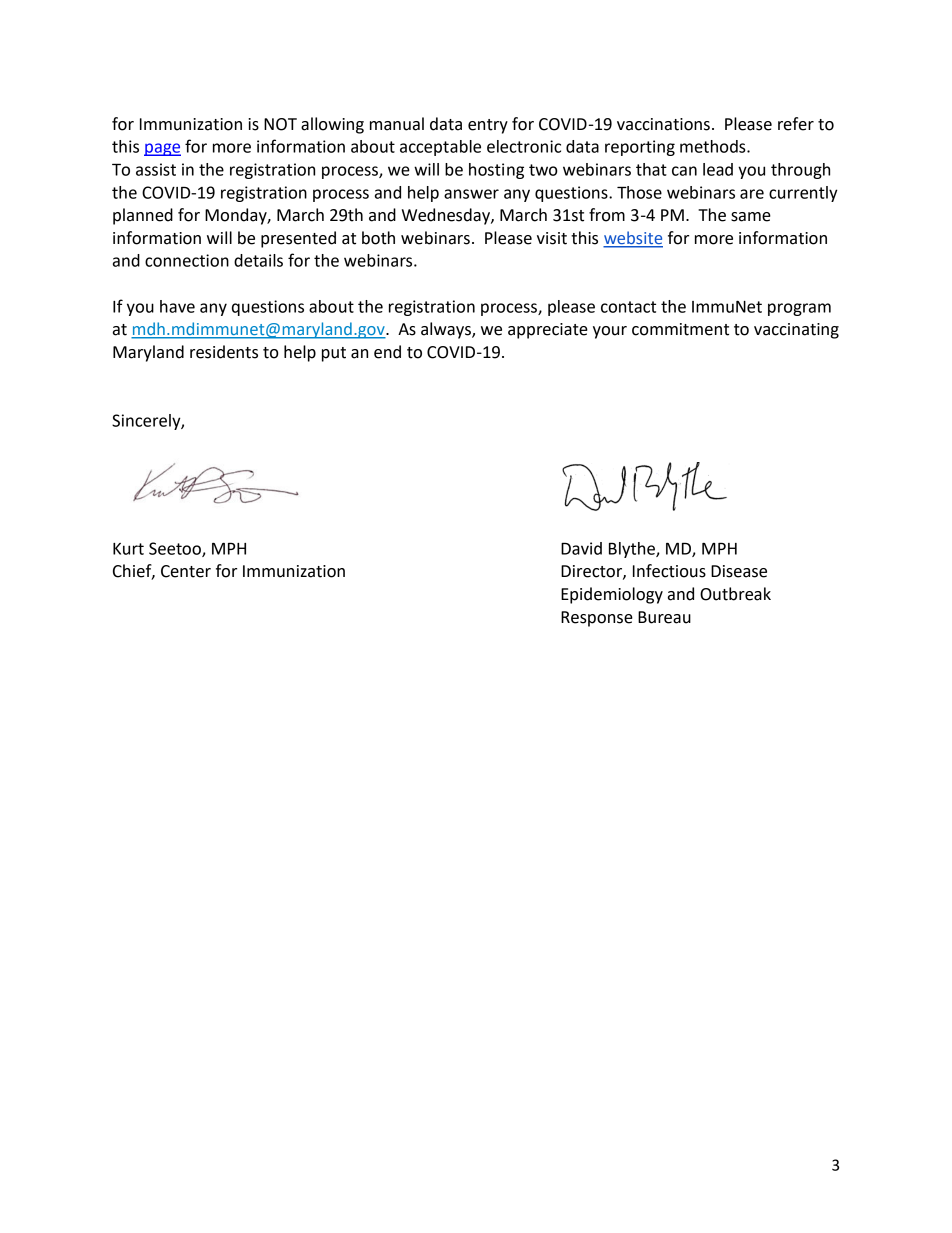  Describe the element at coordinates (680, 329) in the image. I see `commitment` at that location.
